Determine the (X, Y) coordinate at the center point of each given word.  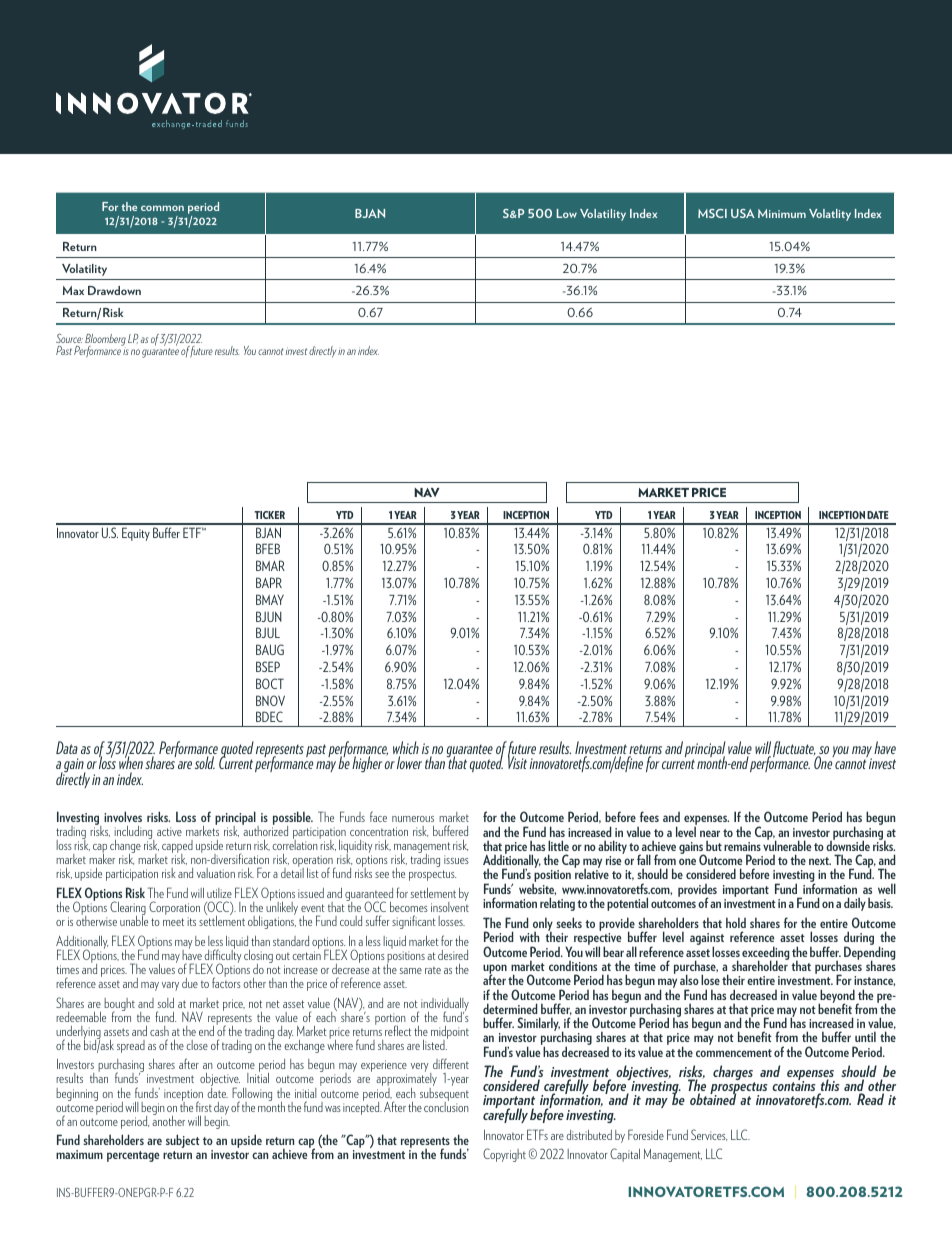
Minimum (782, 213)
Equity (136, 534)
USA (743, 213)
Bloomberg (105, 341)
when (131, 762)
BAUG (270, 649)
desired (453, 955)
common (162, 208)
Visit (517, 762)
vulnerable (787, 845)
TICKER (269, 515)
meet (173, 922)
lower (409, 762)
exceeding (766, 954)
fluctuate (794, 750)
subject (183, 1141)
